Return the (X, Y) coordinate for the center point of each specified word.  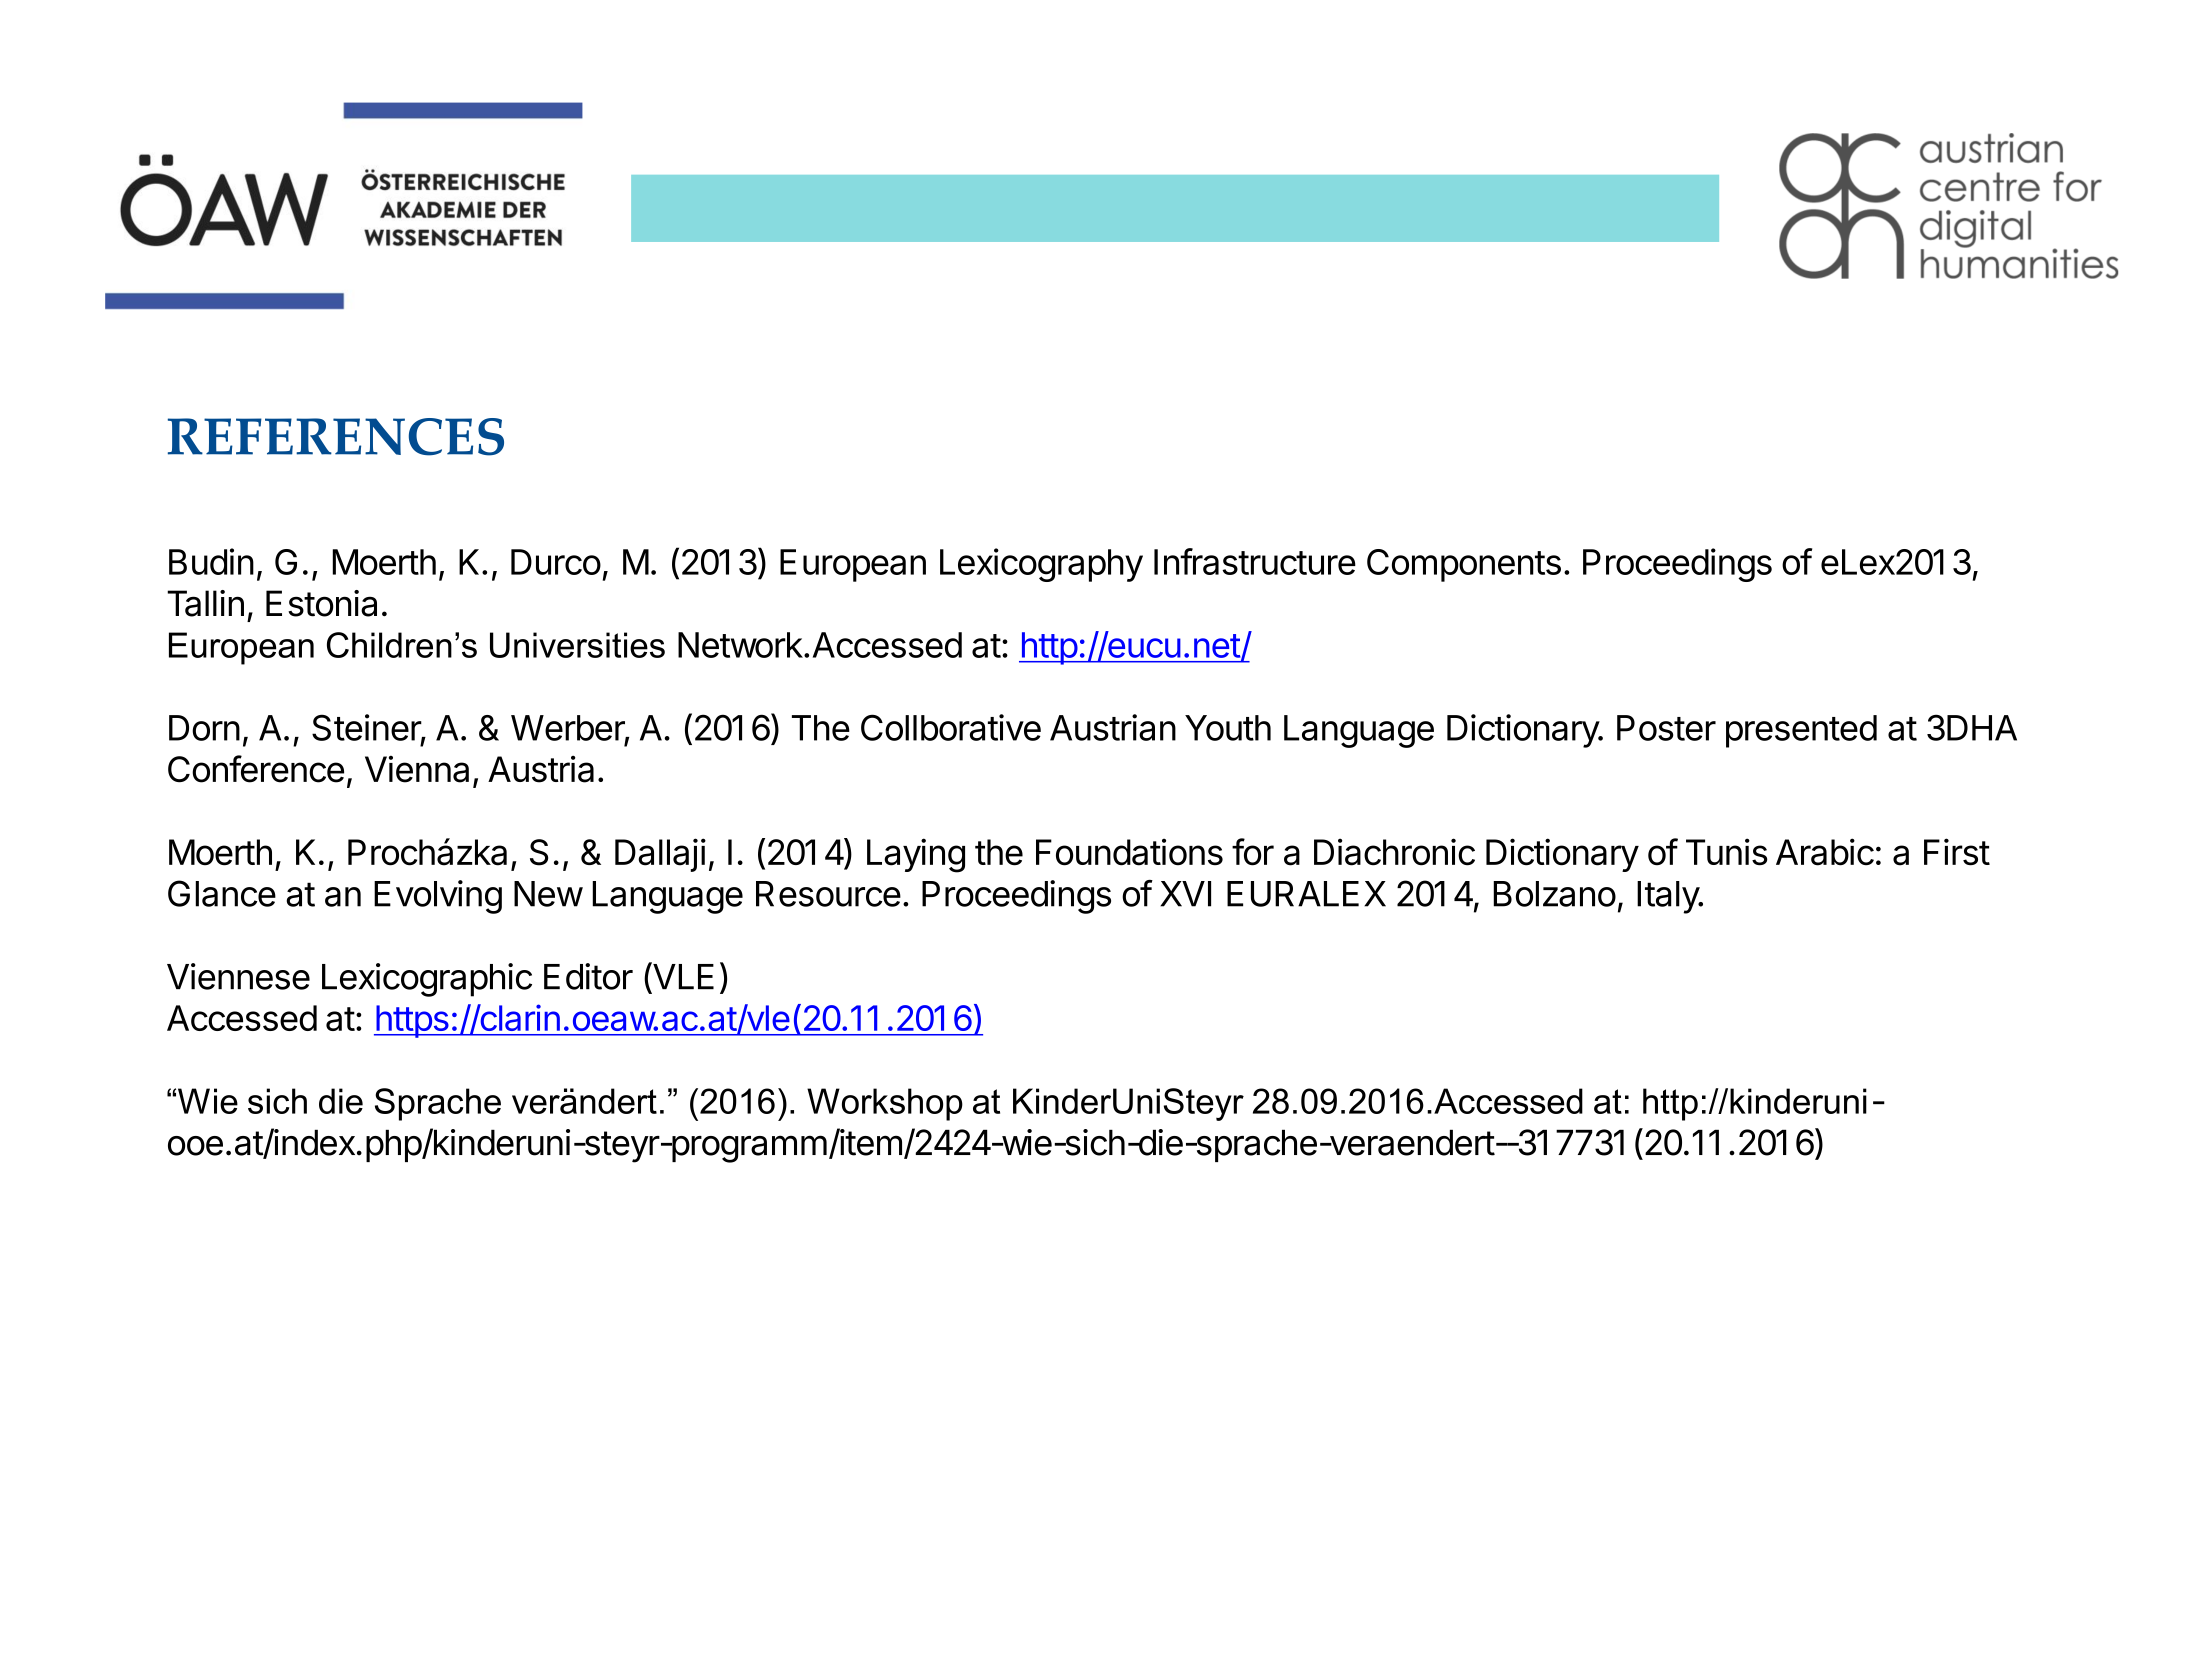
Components (1464, 565)
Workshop (885, 1104)
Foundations (1129, 852)
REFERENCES (336, 437)
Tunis (1727, 852)
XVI (1185, 894)
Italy (1669, 897)
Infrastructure (1255, 561)
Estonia (321, 603)
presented (1801, 731)
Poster (1666, 728)
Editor (588, 976)
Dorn (204, 728)
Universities (577, 645)
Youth (1228, 728)
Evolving (438, 897)
